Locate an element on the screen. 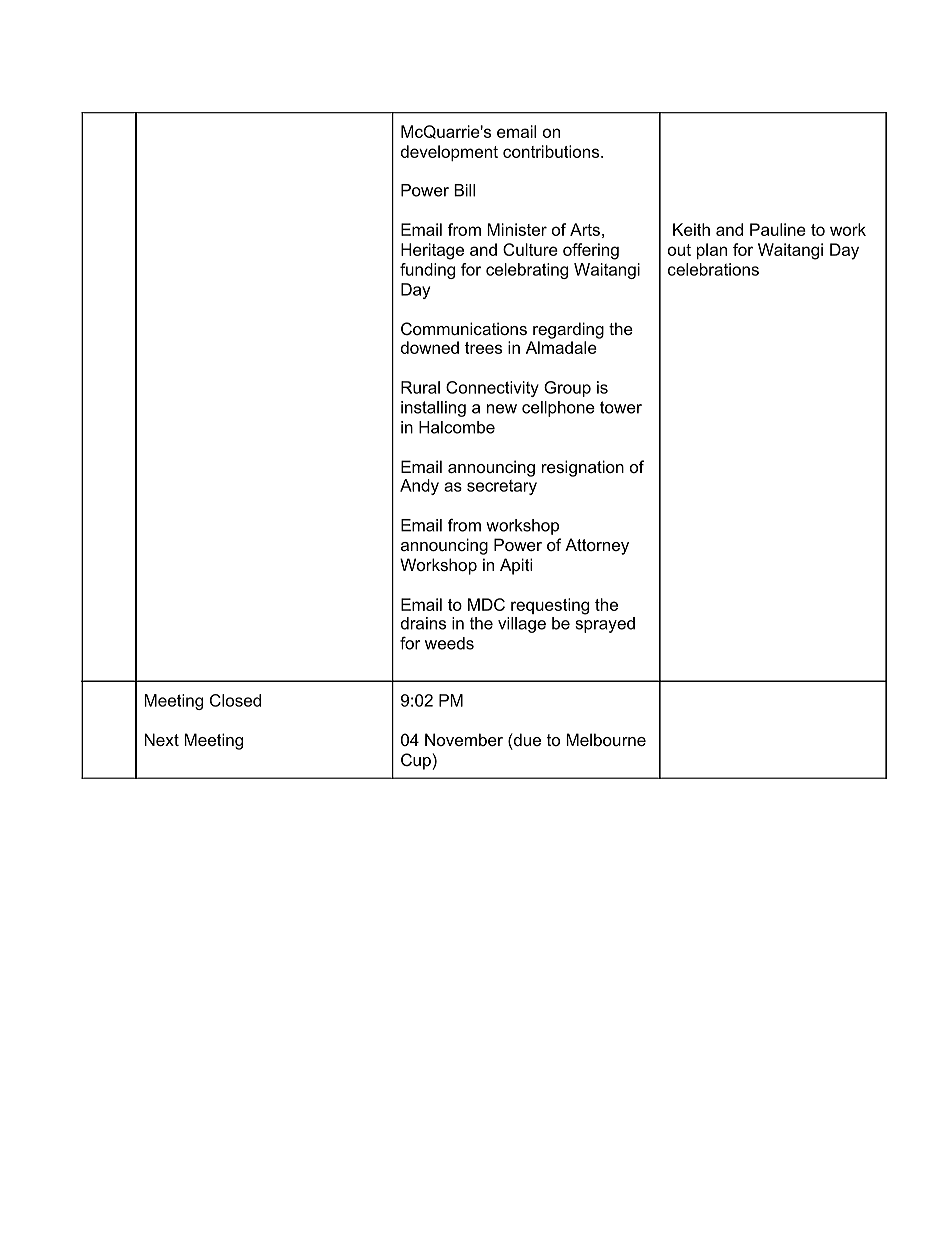  tower is located at coordinates (621, 407).
